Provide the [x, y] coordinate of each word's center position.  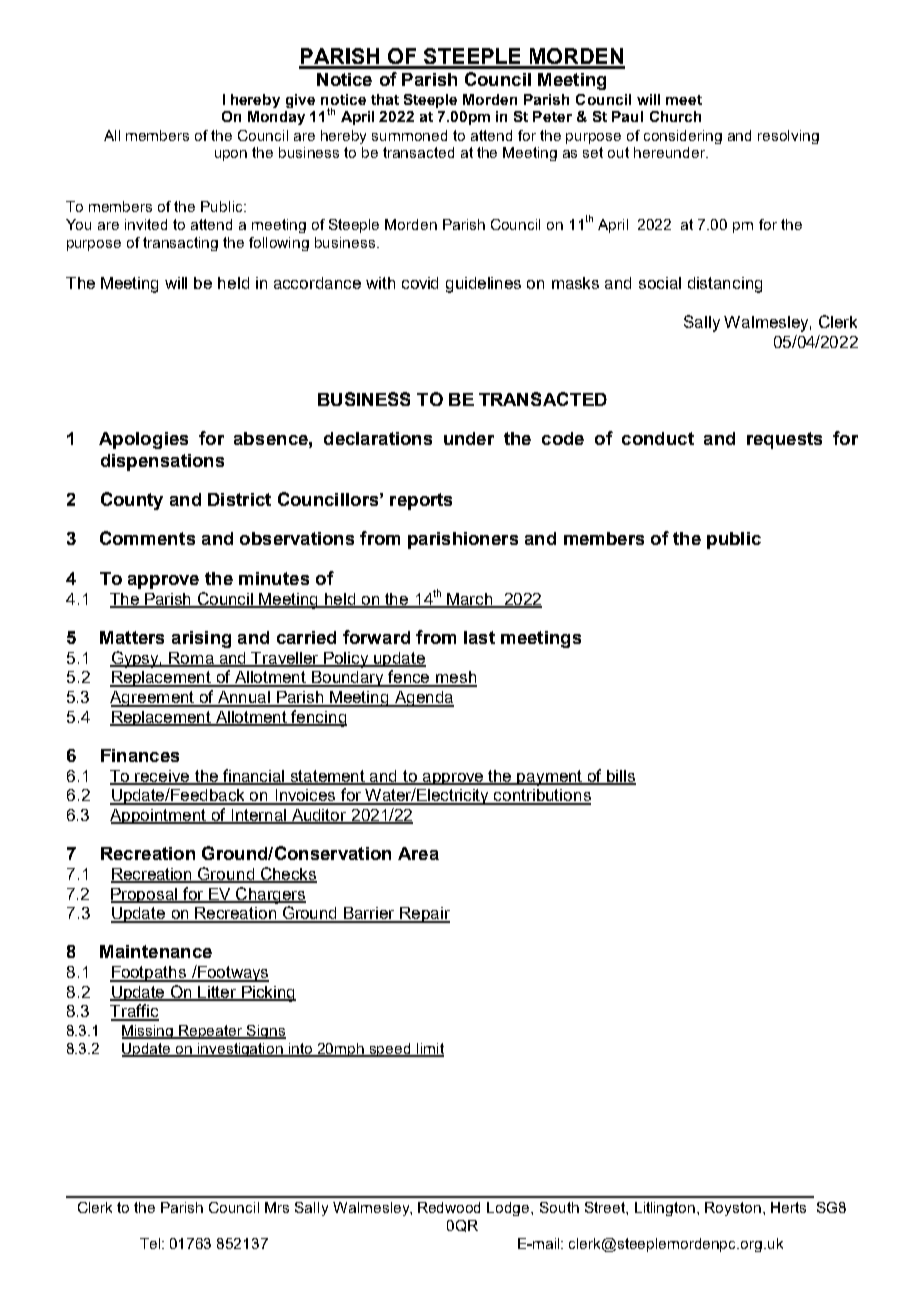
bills [620, 777]
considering [683, 137]
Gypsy [136, 659]
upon [231, 155]
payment [550, 778]
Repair [424, 915]
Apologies [143, 440]
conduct [658, 438]
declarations [378, 438]
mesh [455, 678]
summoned [409, 135]
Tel [151, 1243]
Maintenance [156, 951]
